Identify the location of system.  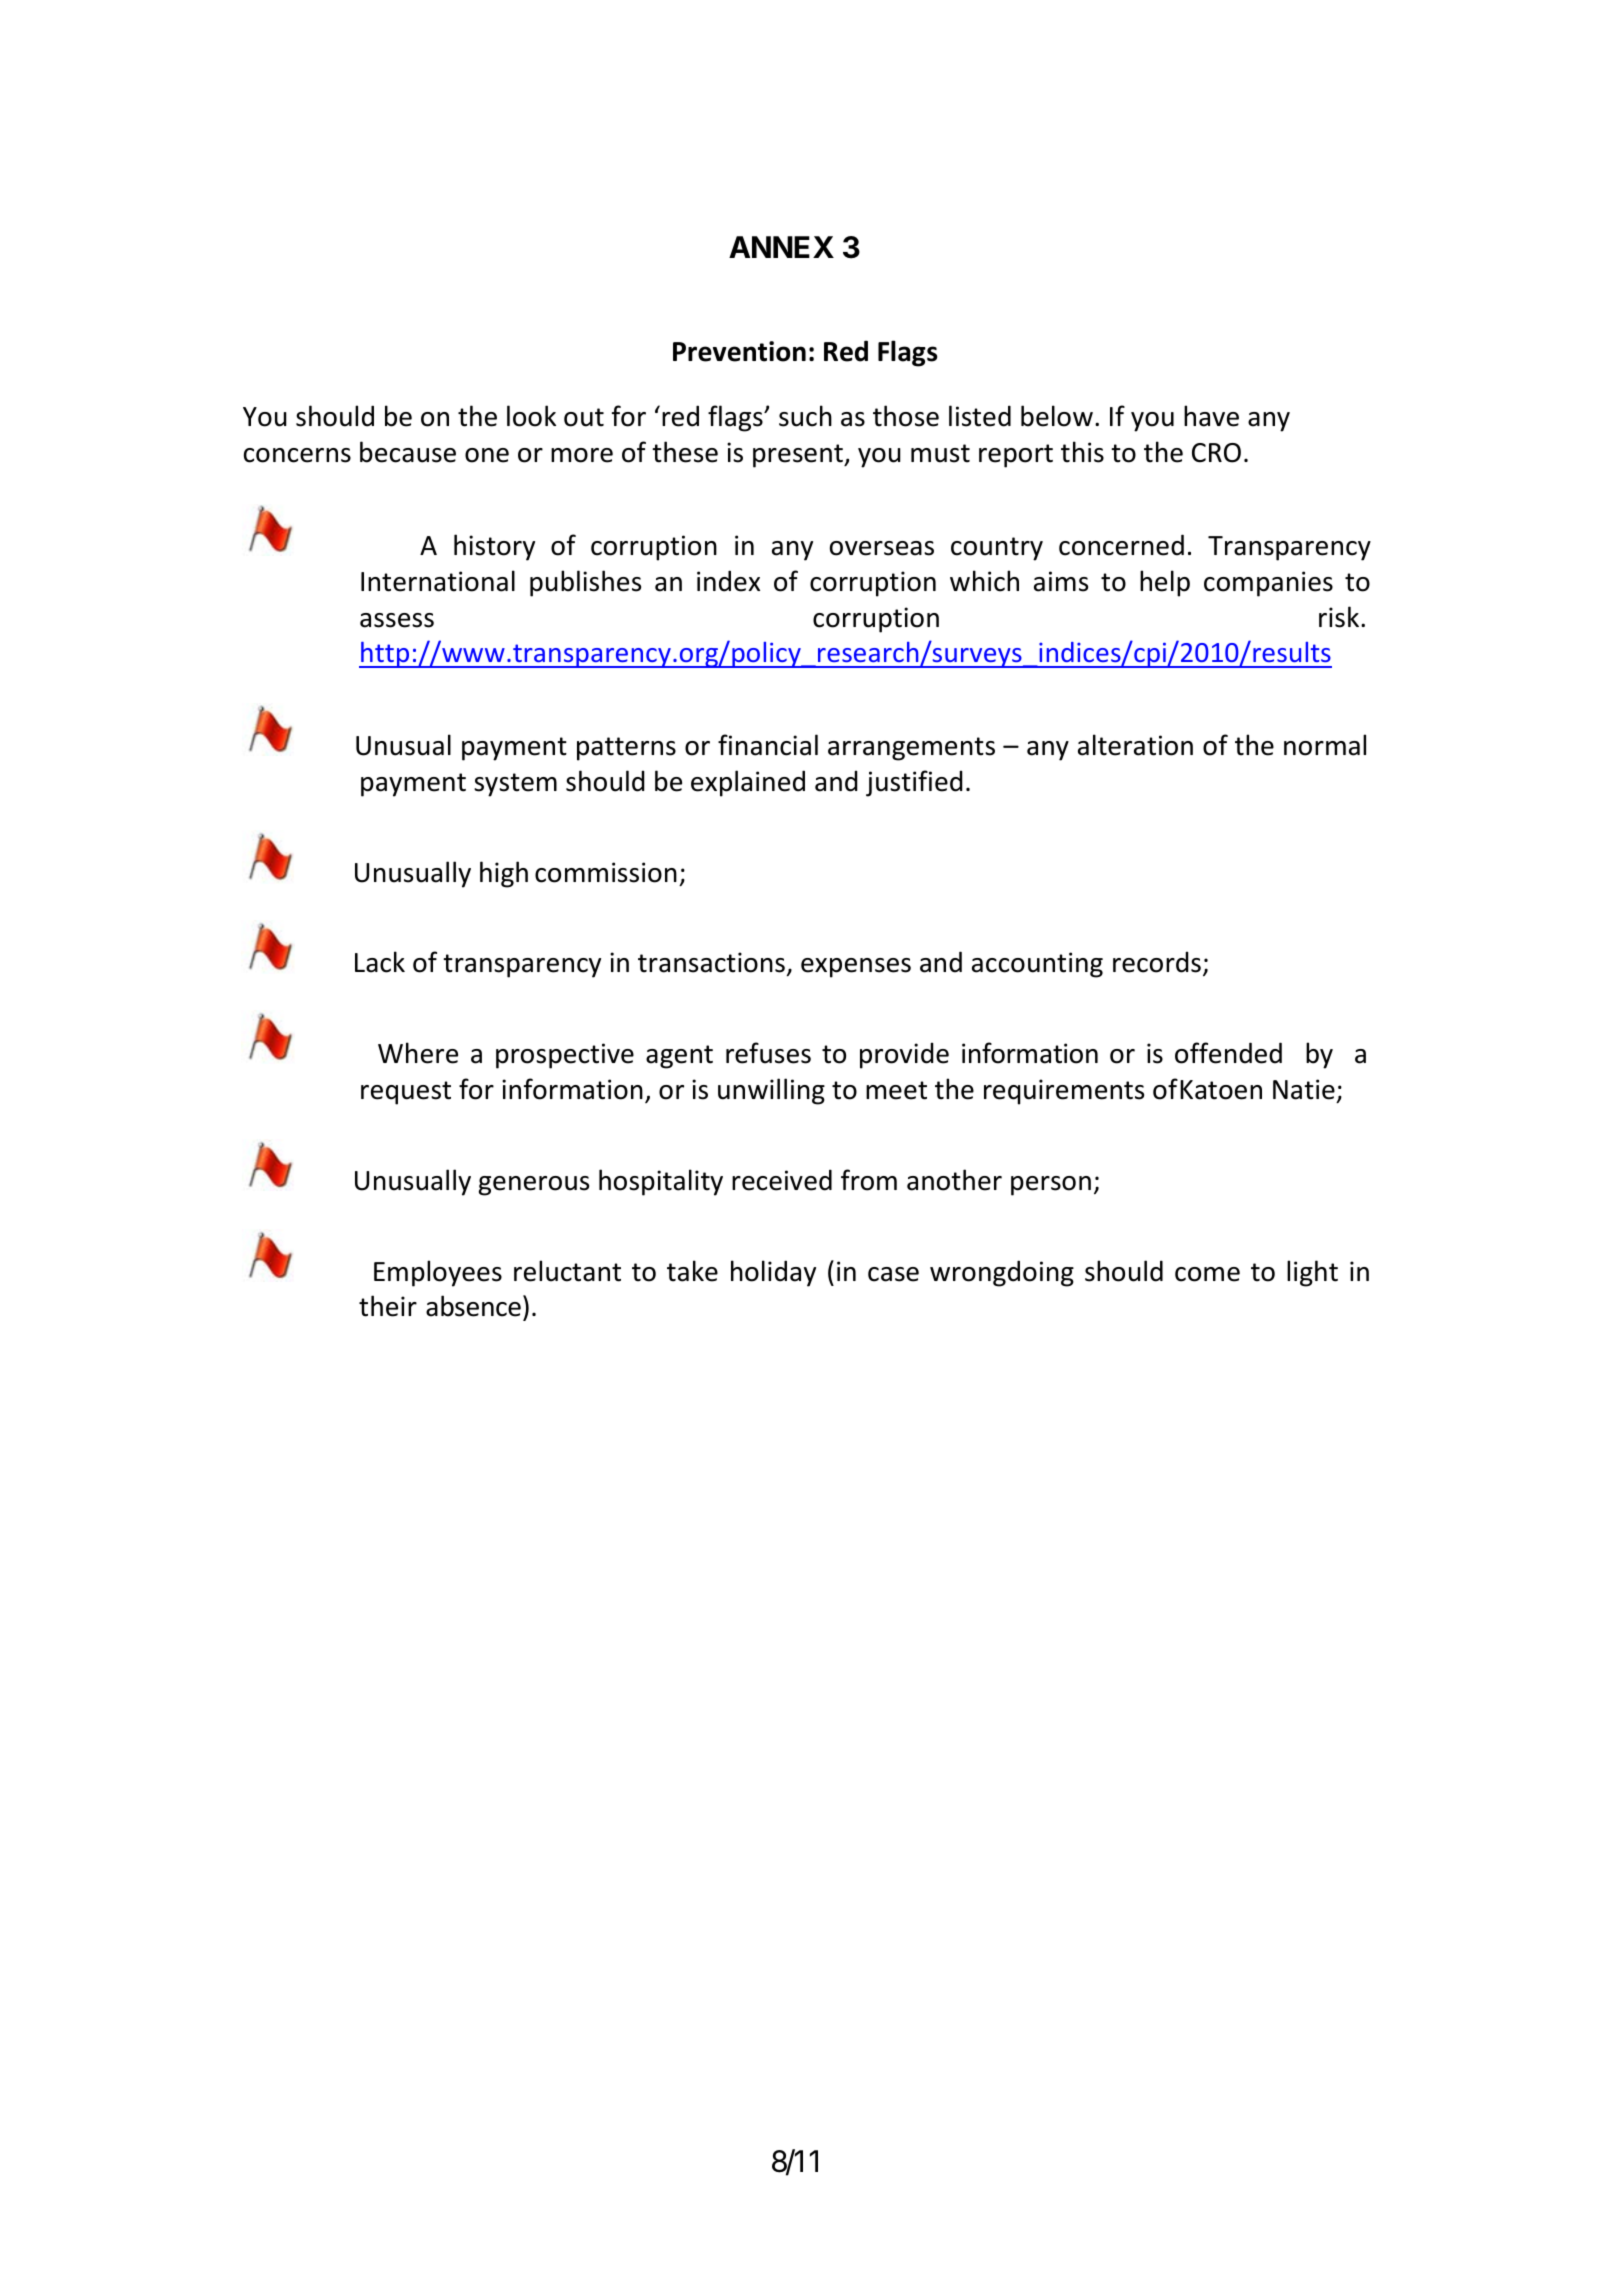
(515, 785).
